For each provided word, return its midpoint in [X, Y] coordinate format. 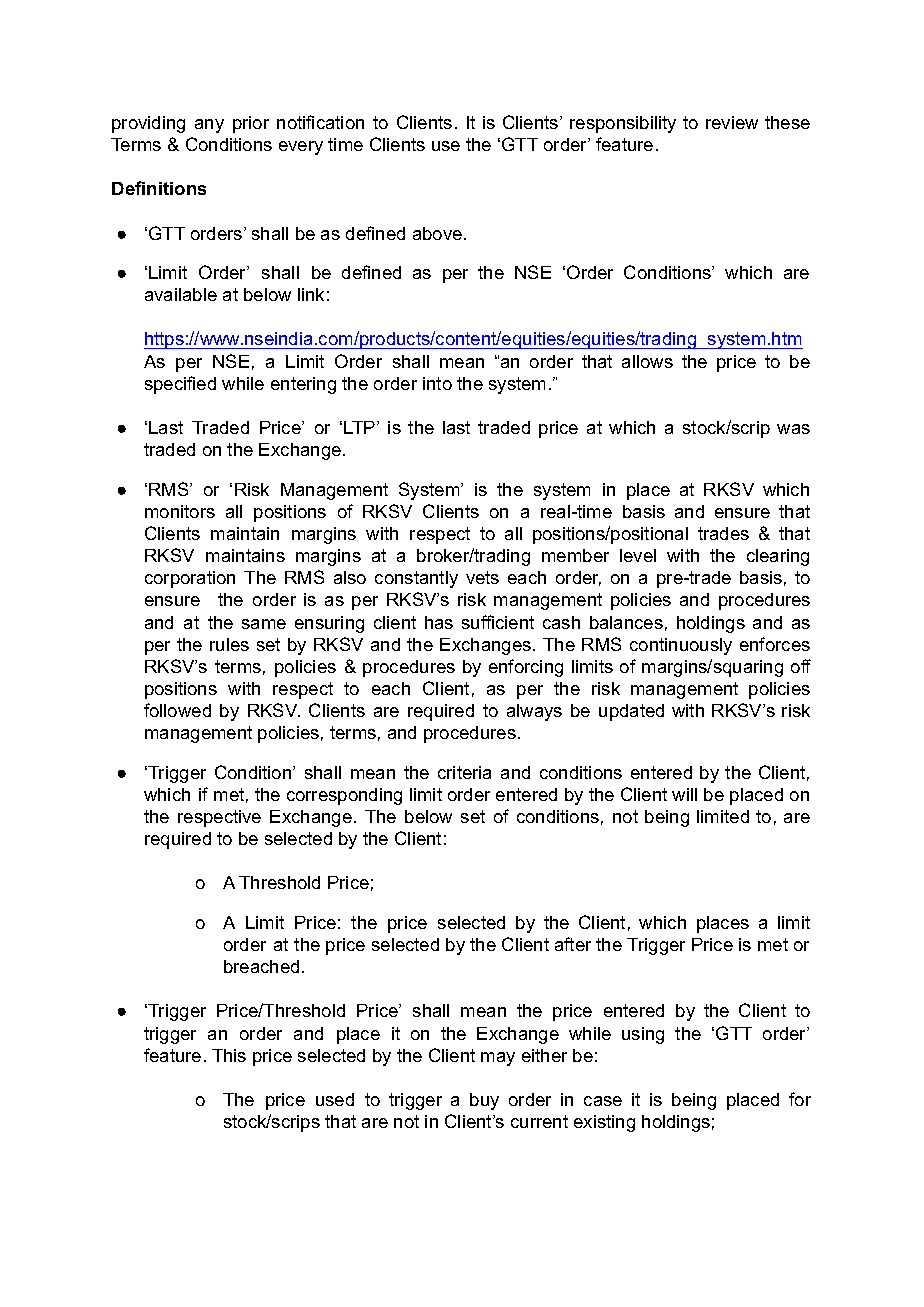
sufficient [498, 622]
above [437, 233]
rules [229, 644]
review [732, 122]
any [209, 126]
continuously [681, 646]
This [229, 1055]
